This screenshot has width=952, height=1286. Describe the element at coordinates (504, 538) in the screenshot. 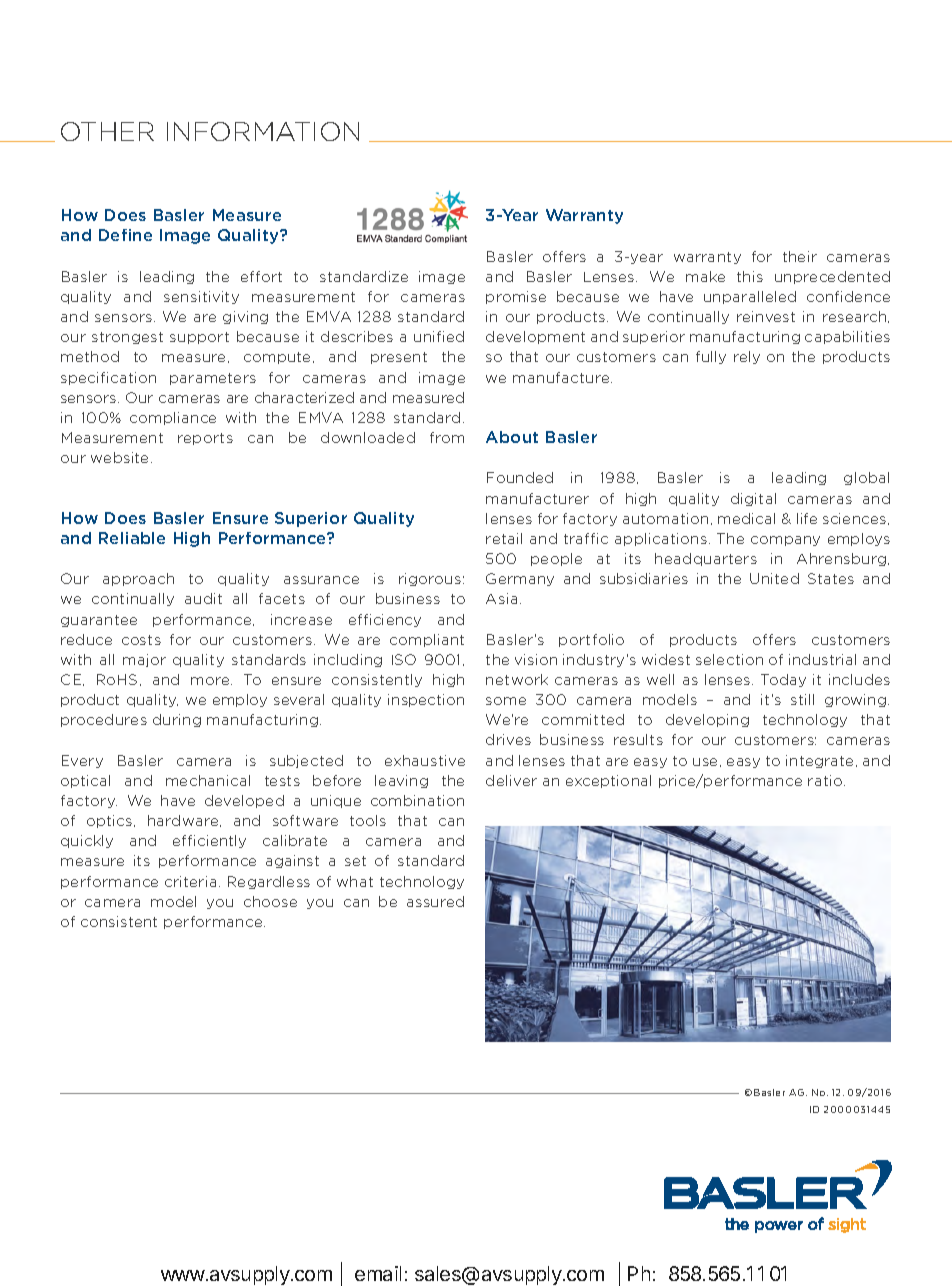

I see `retail` at that location.
